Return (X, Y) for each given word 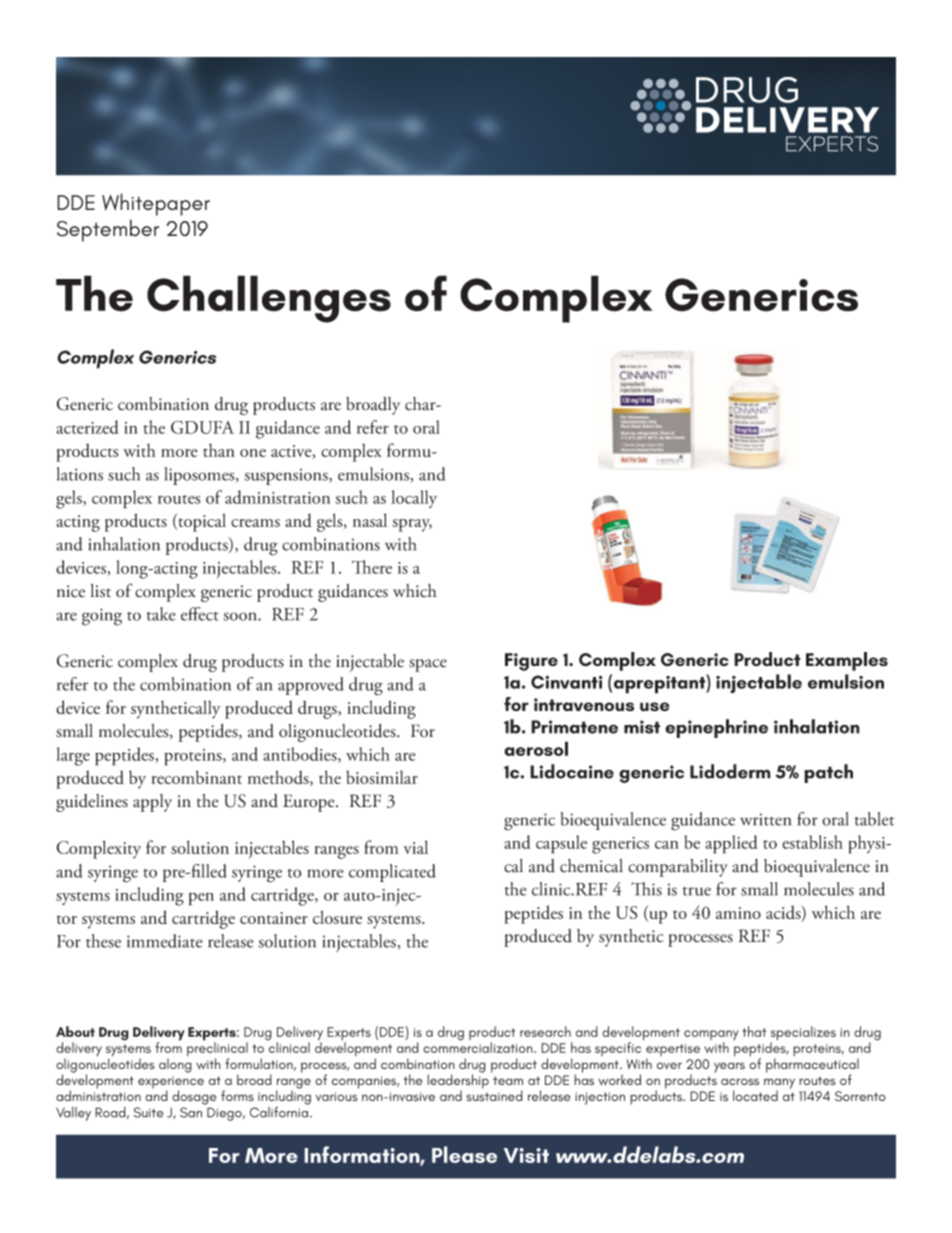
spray (412, 525)
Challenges (269, 299)
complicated (392, 873)
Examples (847, 661)
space (428, 665)
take (161, 614)
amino (738, 913)
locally (414, 499)
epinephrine (716, 728)
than (219, 450)
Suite (149, 1112)
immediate (165, 941)
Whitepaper (156, 204)
